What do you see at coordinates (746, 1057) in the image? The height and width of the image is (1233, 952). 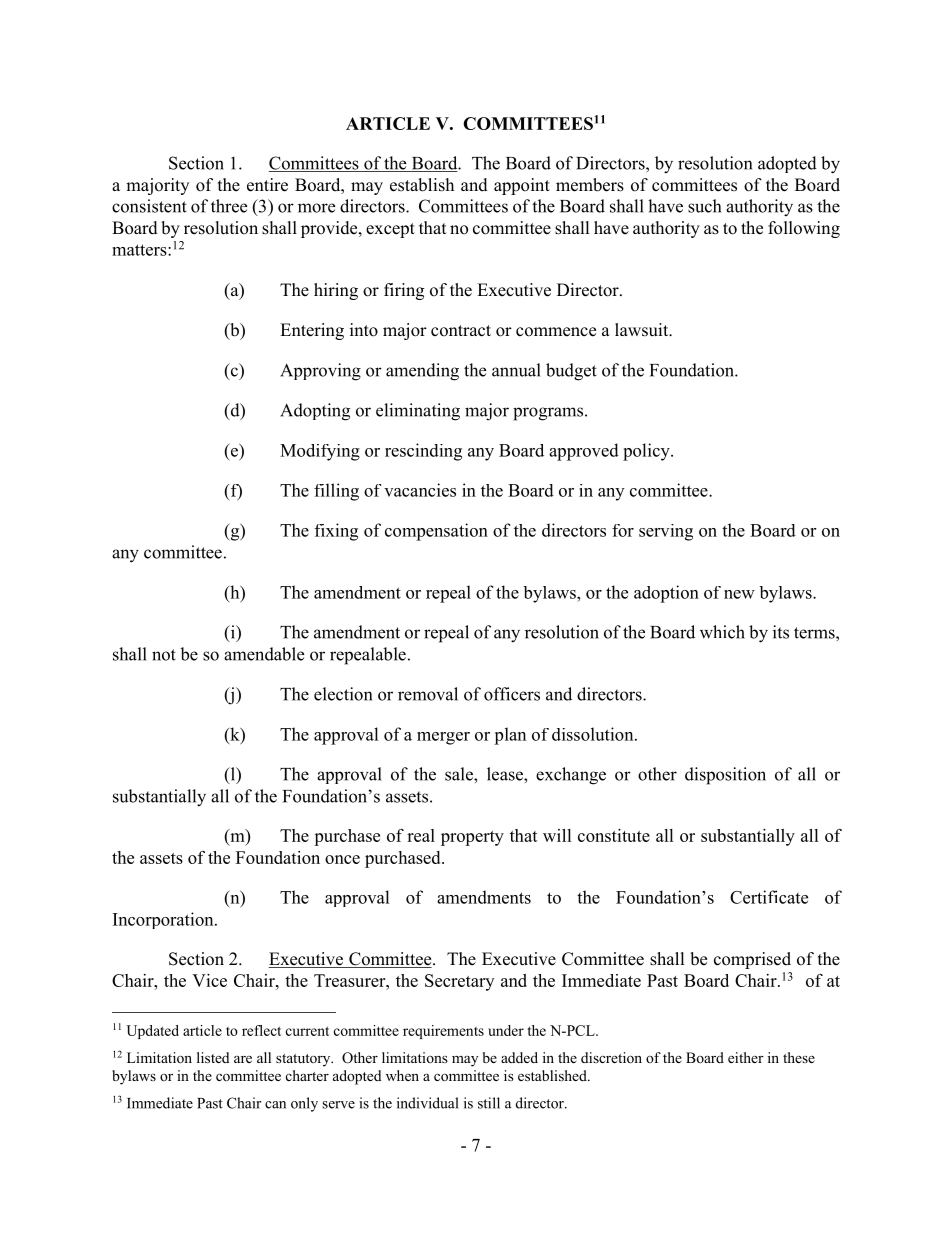 I see `either` at bounding box center [746, 1057].
